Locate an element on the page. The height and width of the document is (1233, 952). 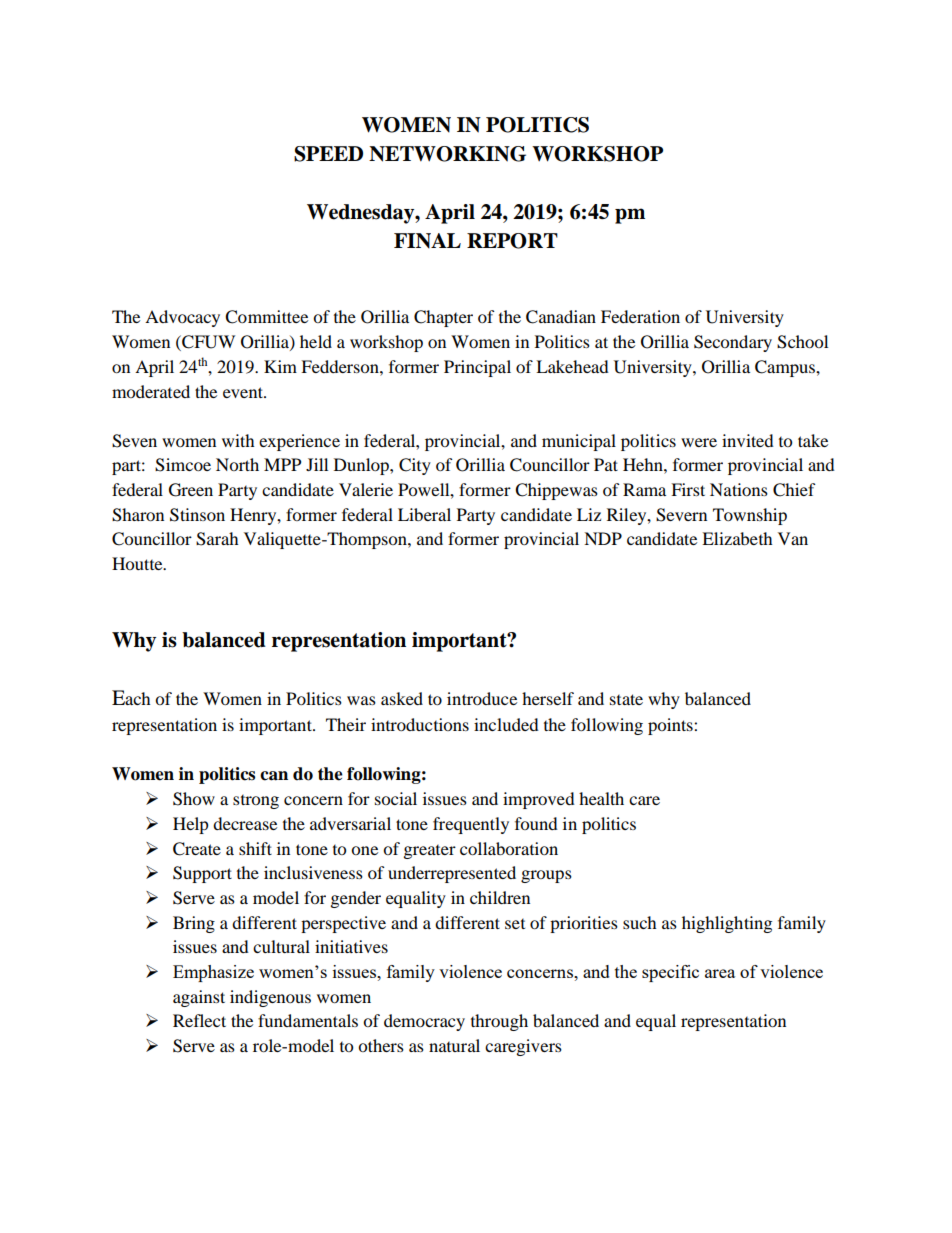
Elizabeth is located at coordinates (737, 538).
